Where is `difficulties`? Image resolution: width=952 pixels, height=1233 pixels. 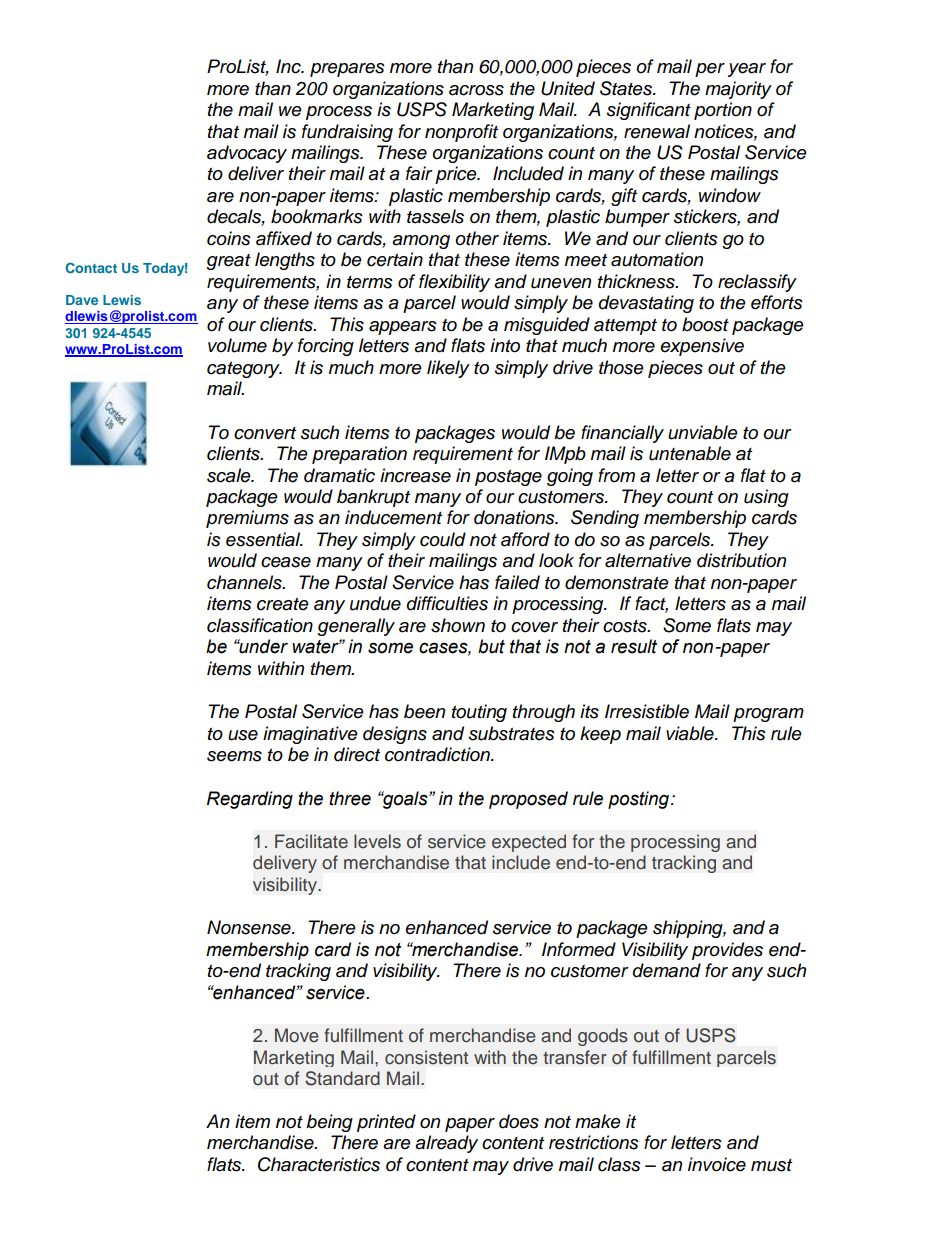 difficulties is located at coordinates (447, 603).
